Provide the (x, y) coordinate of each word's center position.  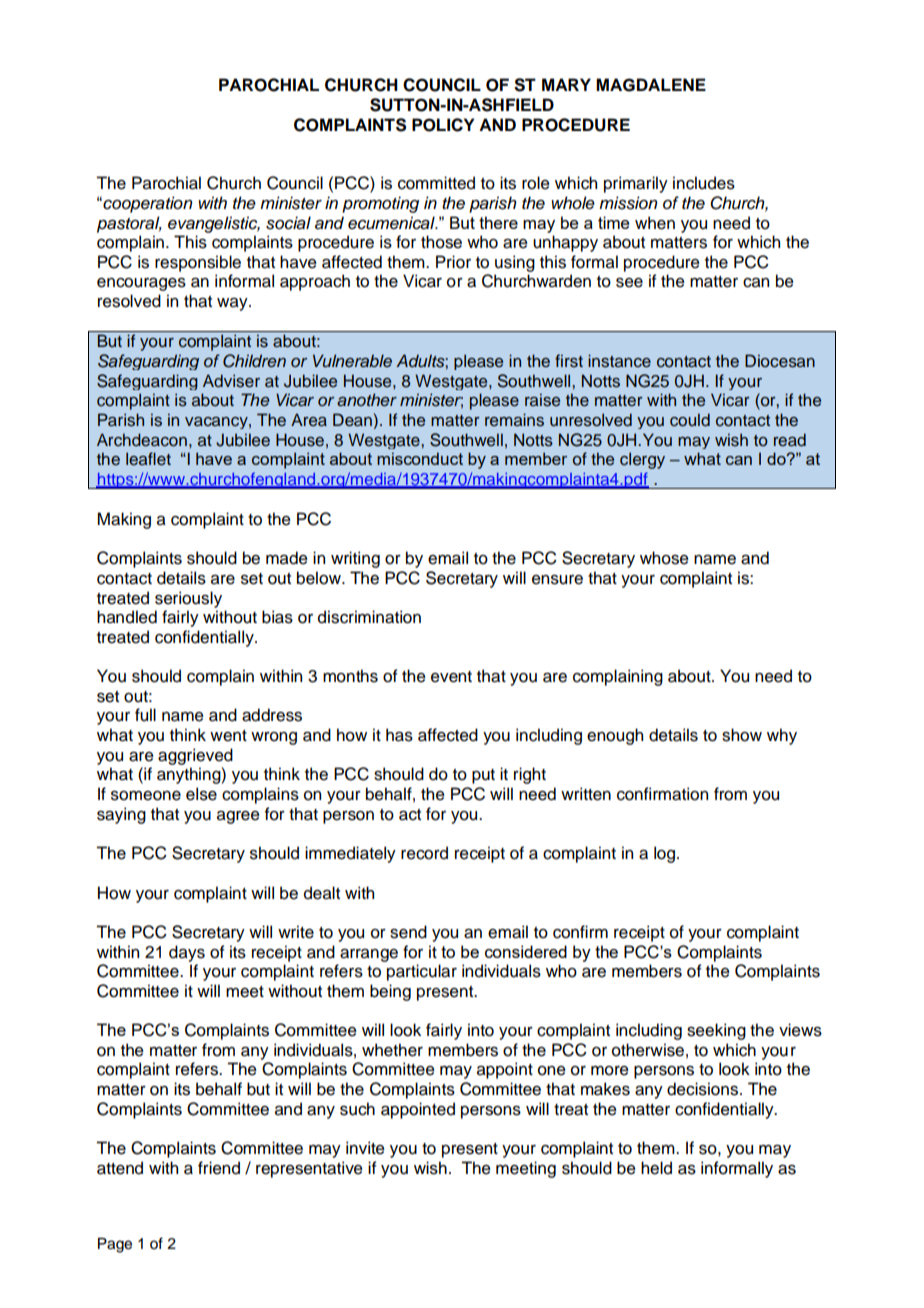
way (233, 304)
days (187, 953)
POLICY (443, 125)
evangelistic (214, 224)
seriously (188, 599)
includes (704, 183)
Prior (453, 262)
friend (219, 1168)
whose (664, 558)
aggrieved (195, 756)
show (742, 735)
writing (355, 559)
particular (422, 972)
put (483, 776)
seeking (716, 1031)
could (690, 420)
